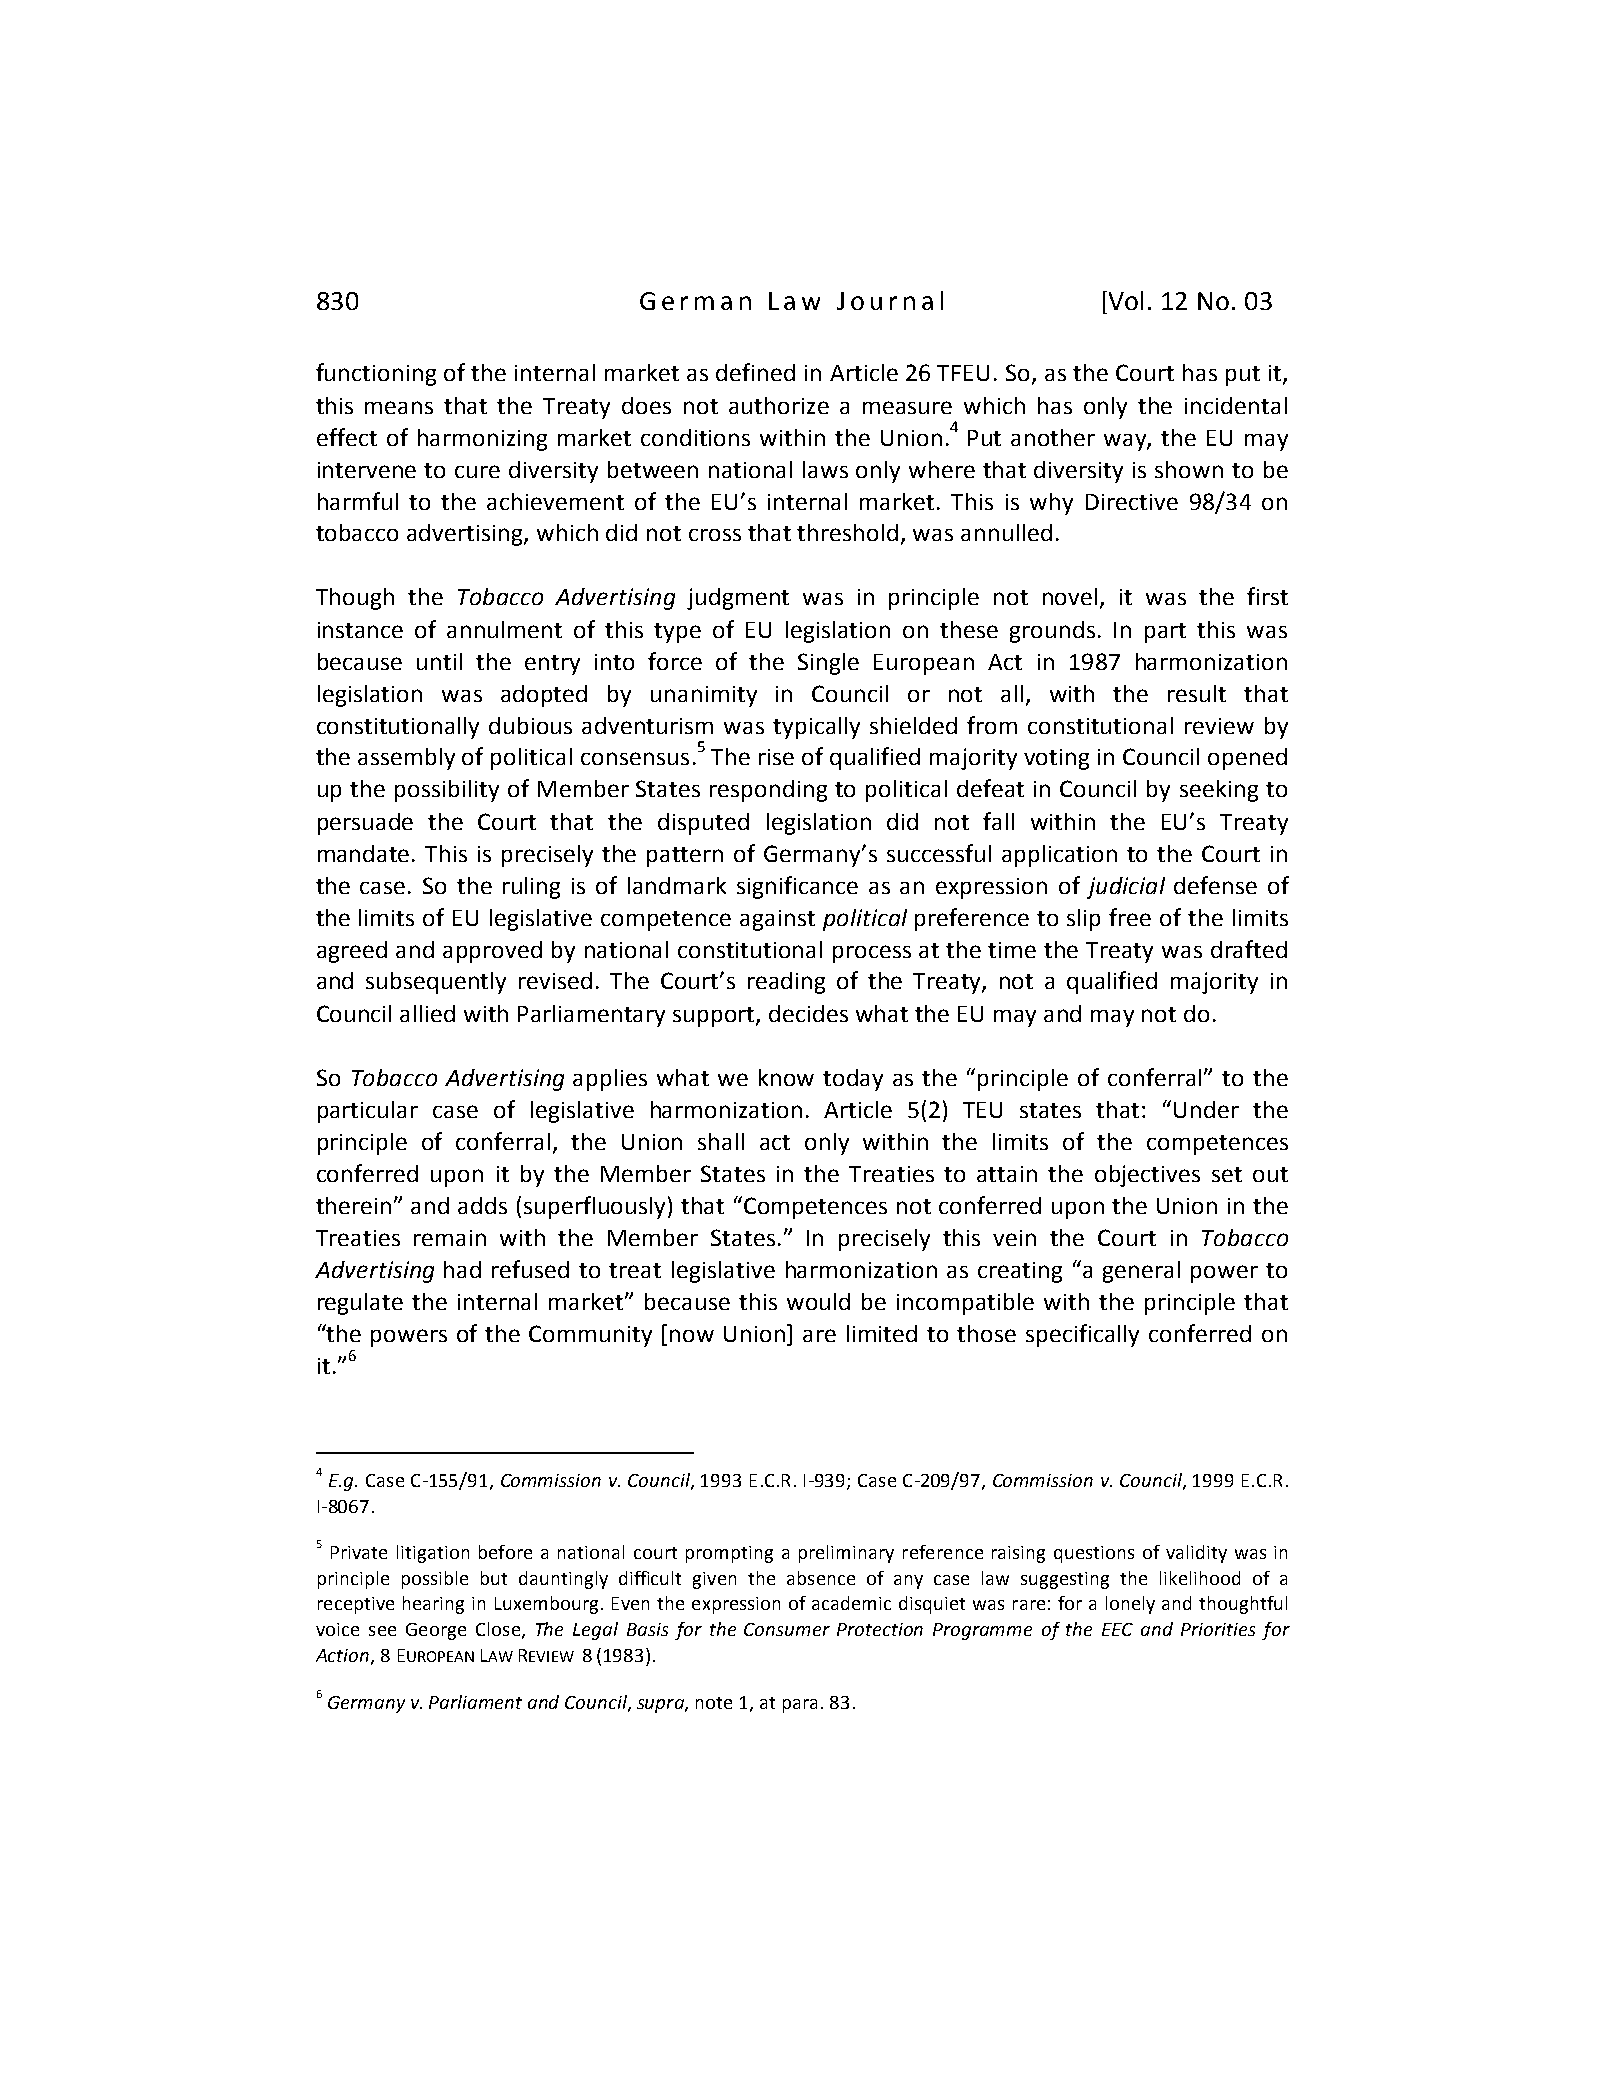  I want to click on responding, so click(768, 791).
